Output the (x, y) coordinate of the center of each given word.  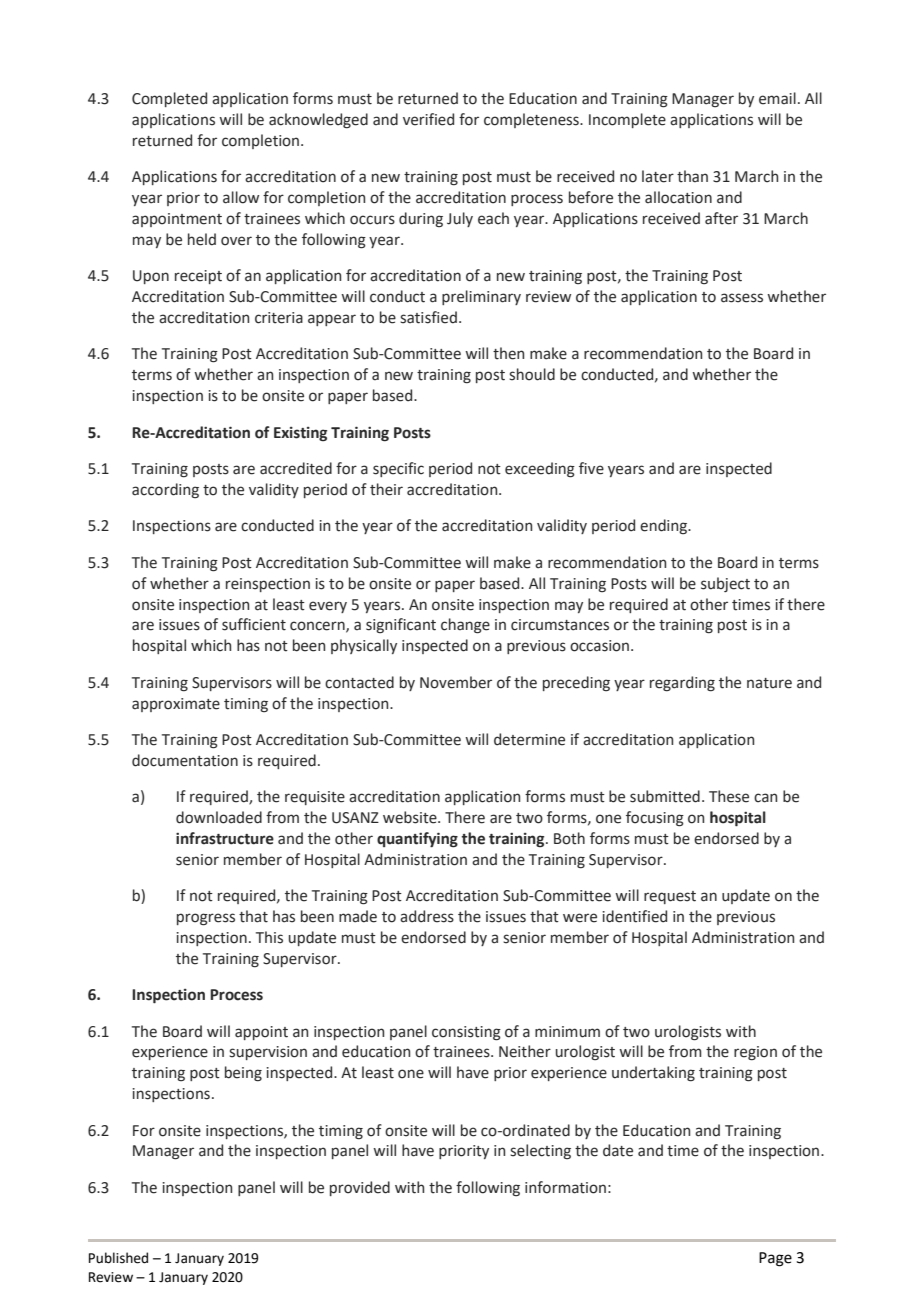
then (508, 353)
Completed (169, 99)
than (692, 176)
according (165, 490)
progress (206, 919)
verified (428, 119)
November (456, 682)
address (427, 916)
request (670, 897)
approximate (176, 705)
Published (118, 1258)
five (591, 468)
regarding (682, 684)
